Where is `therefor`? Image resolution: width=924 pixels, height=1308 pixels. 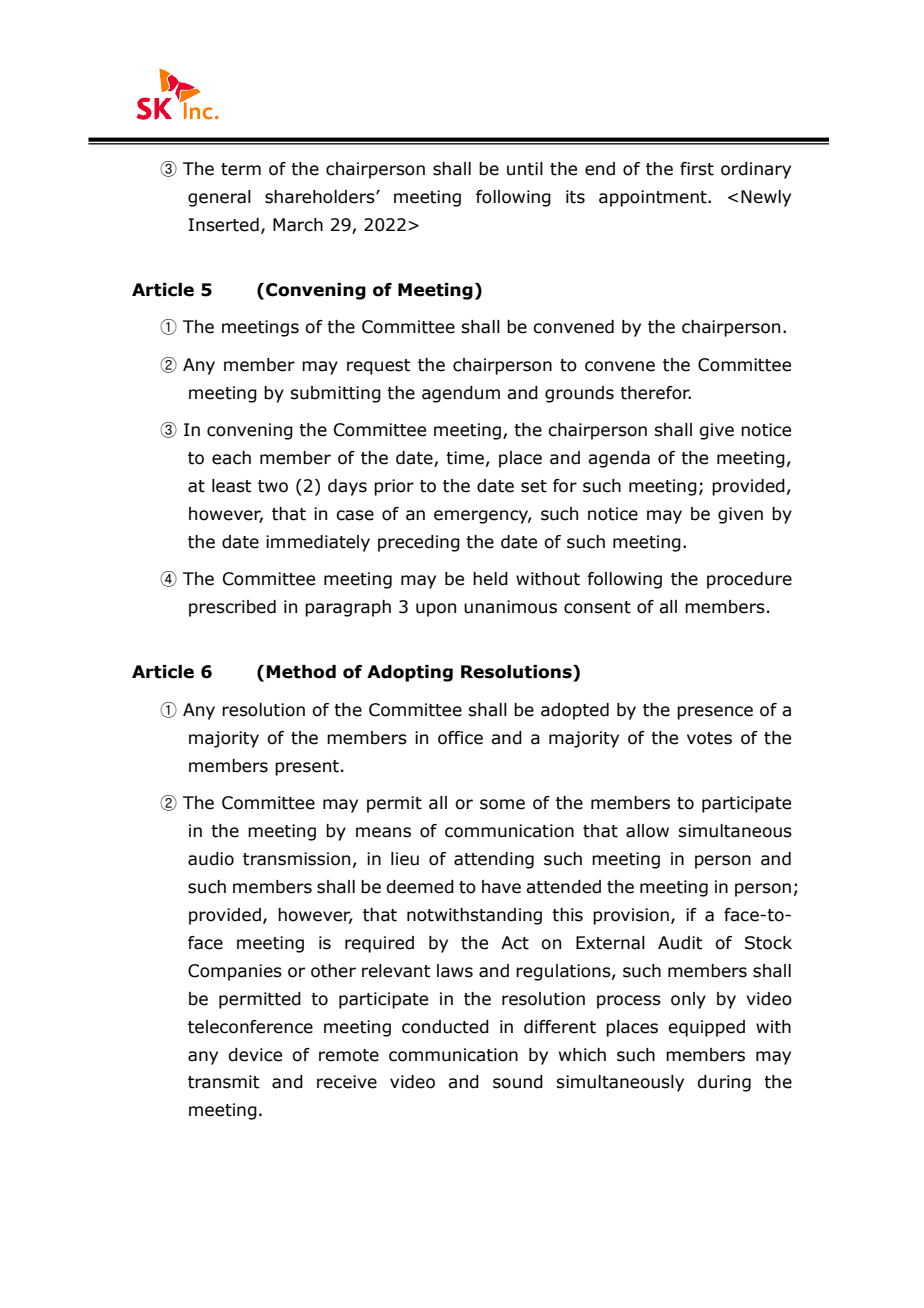 therefor is located at coordinates (655, 393).
